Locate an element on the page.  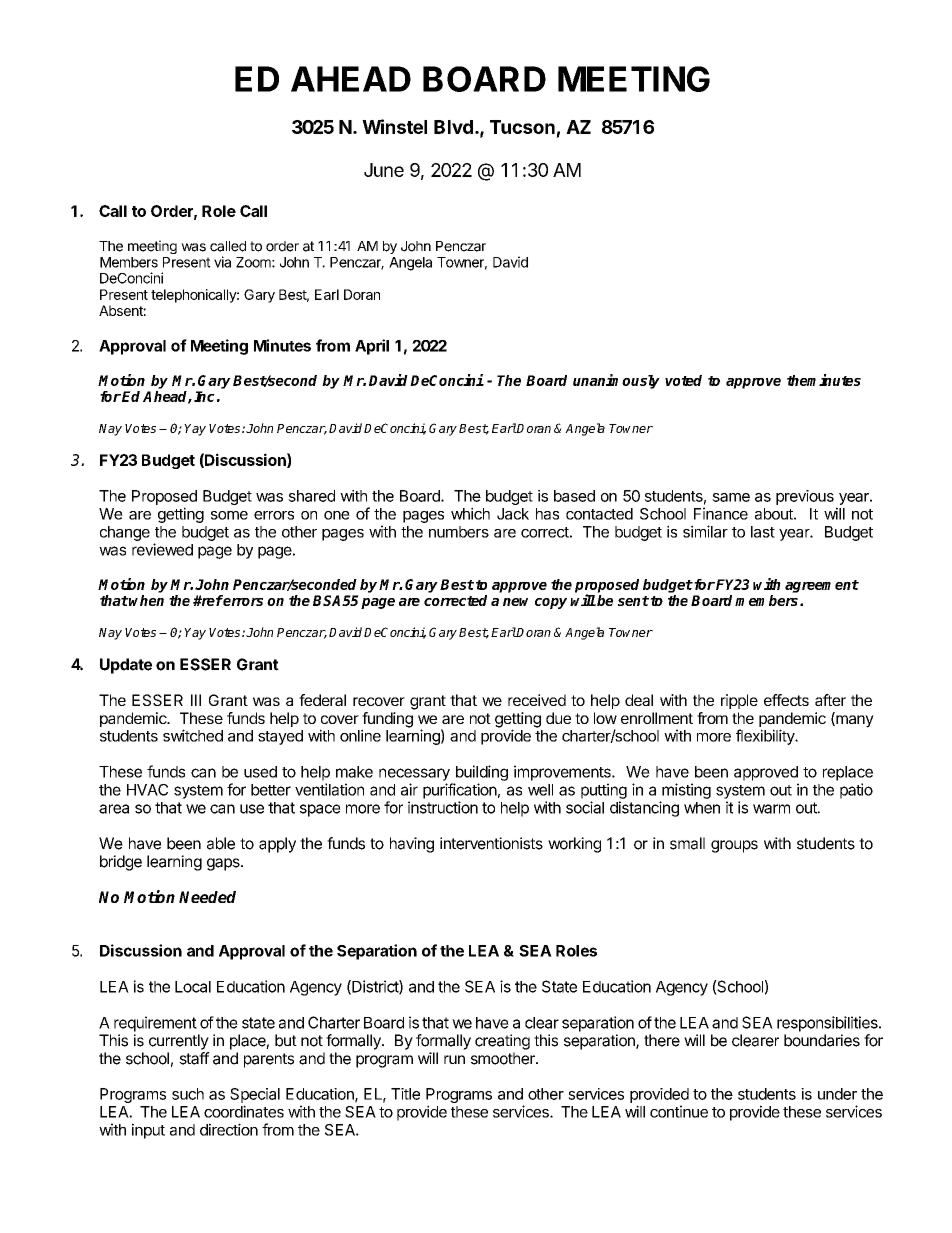
some is located at coordinates (229, 515).
